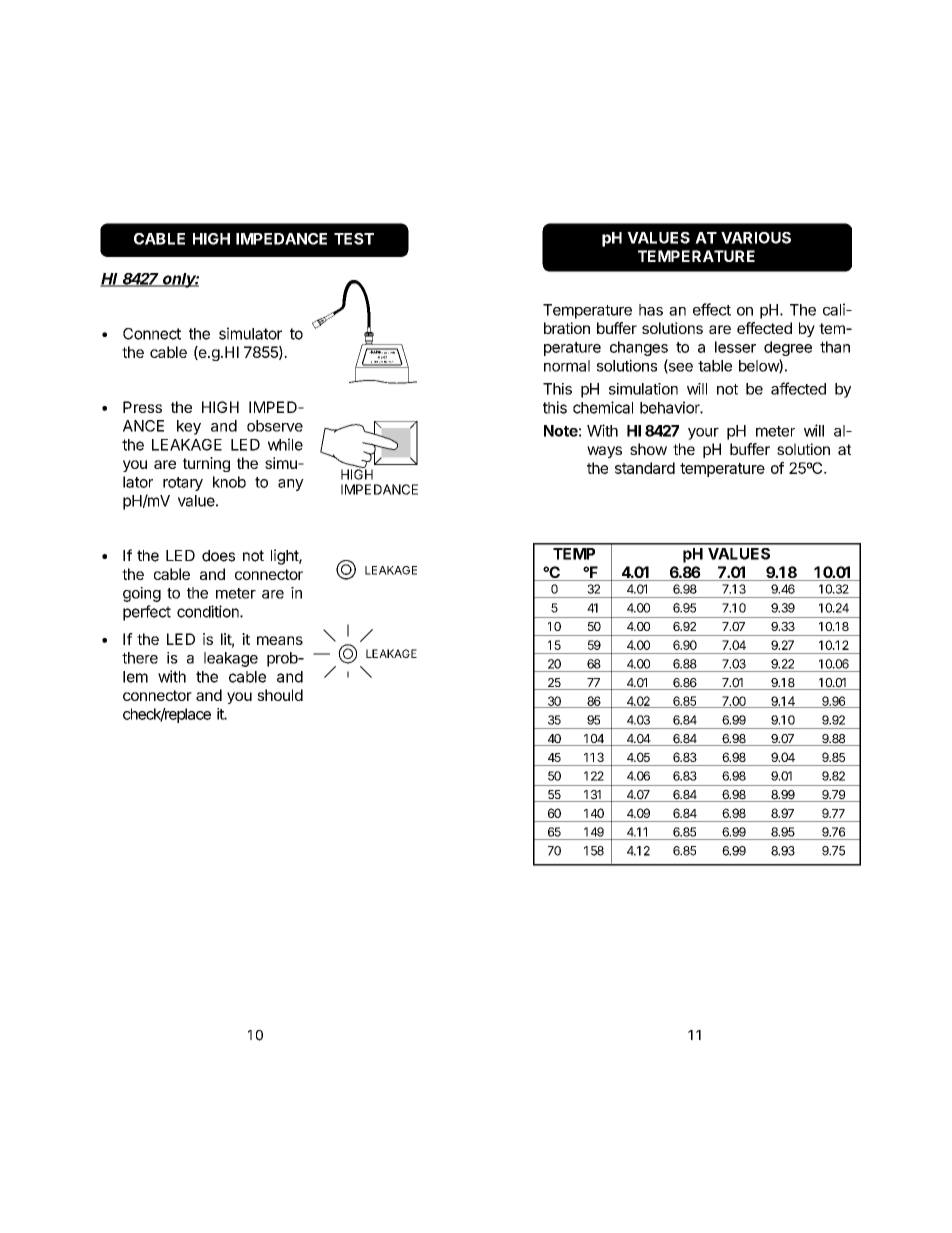  Describe the element at coordinates (280, 640) in the image. I see `means` at that location.
